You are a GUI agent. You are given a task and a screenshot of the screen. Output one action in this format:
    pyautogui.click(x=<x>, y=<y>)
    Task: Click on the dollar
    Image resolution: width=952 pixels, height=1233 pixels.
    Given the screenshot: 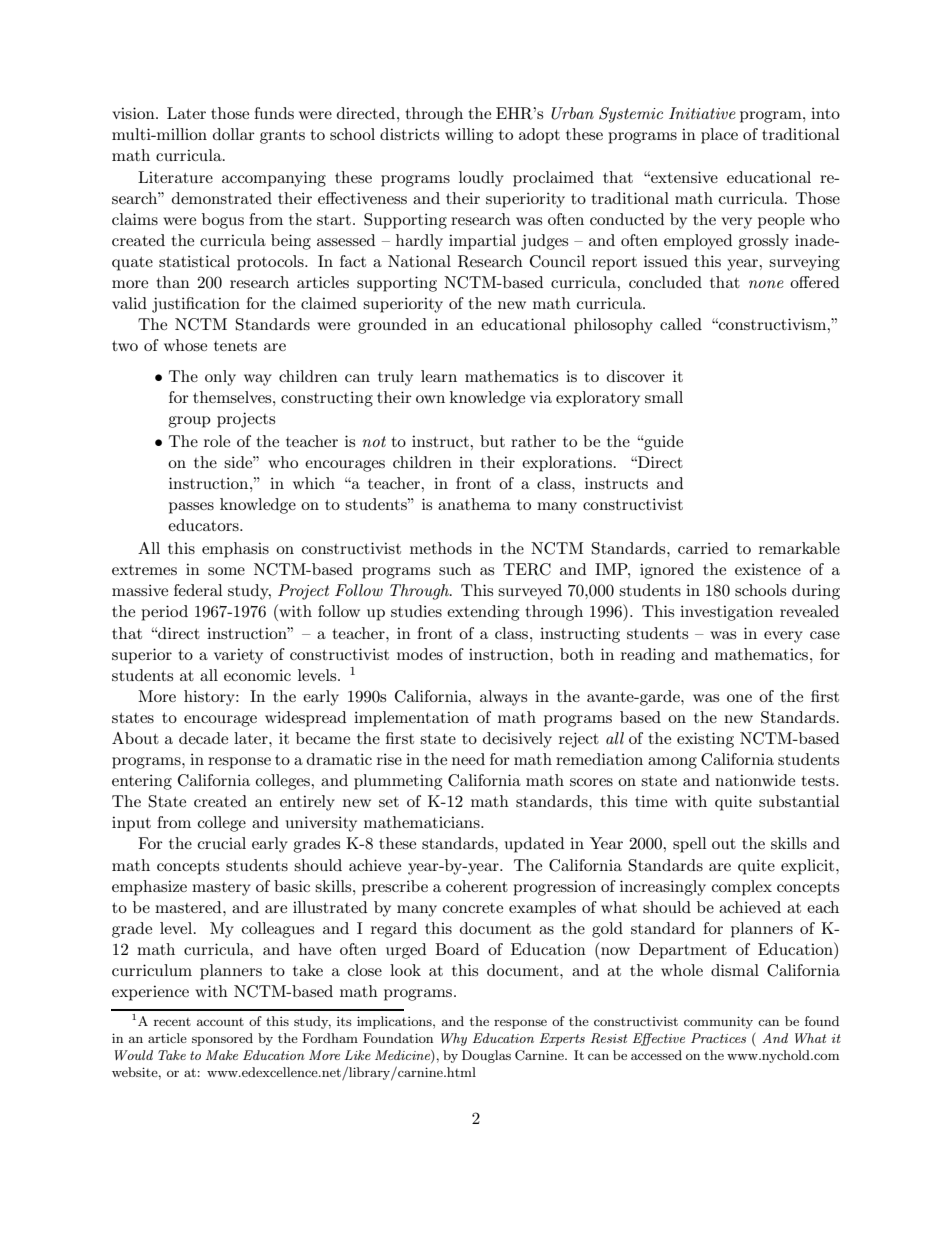 What is the action you would take?
    pyautogui.click(x=234, y=134)
